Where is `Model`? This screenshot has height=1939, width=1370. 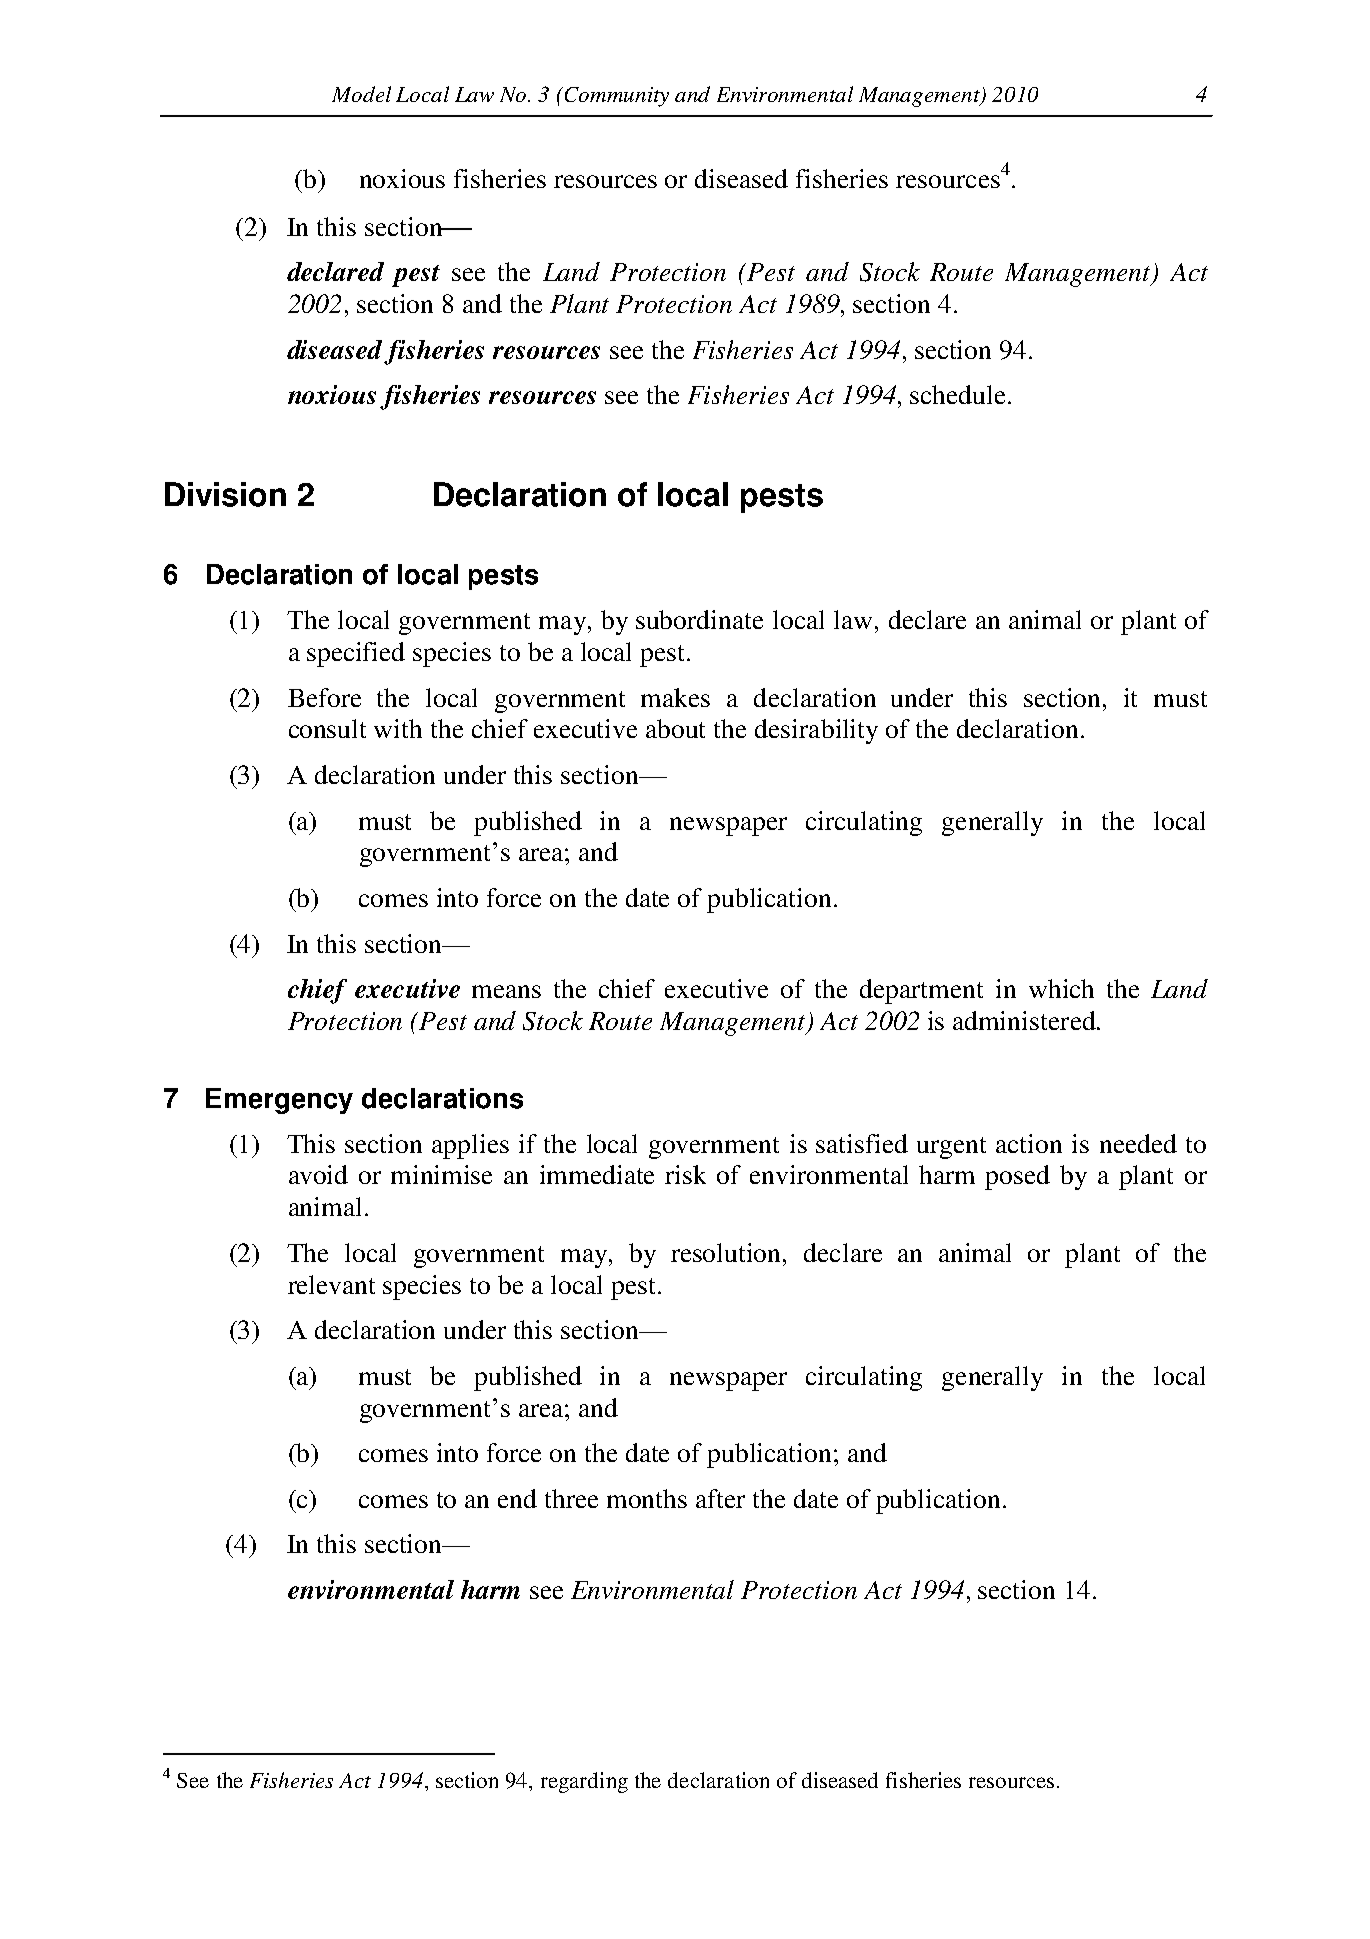
Model is located at coordinates (361, 94).
